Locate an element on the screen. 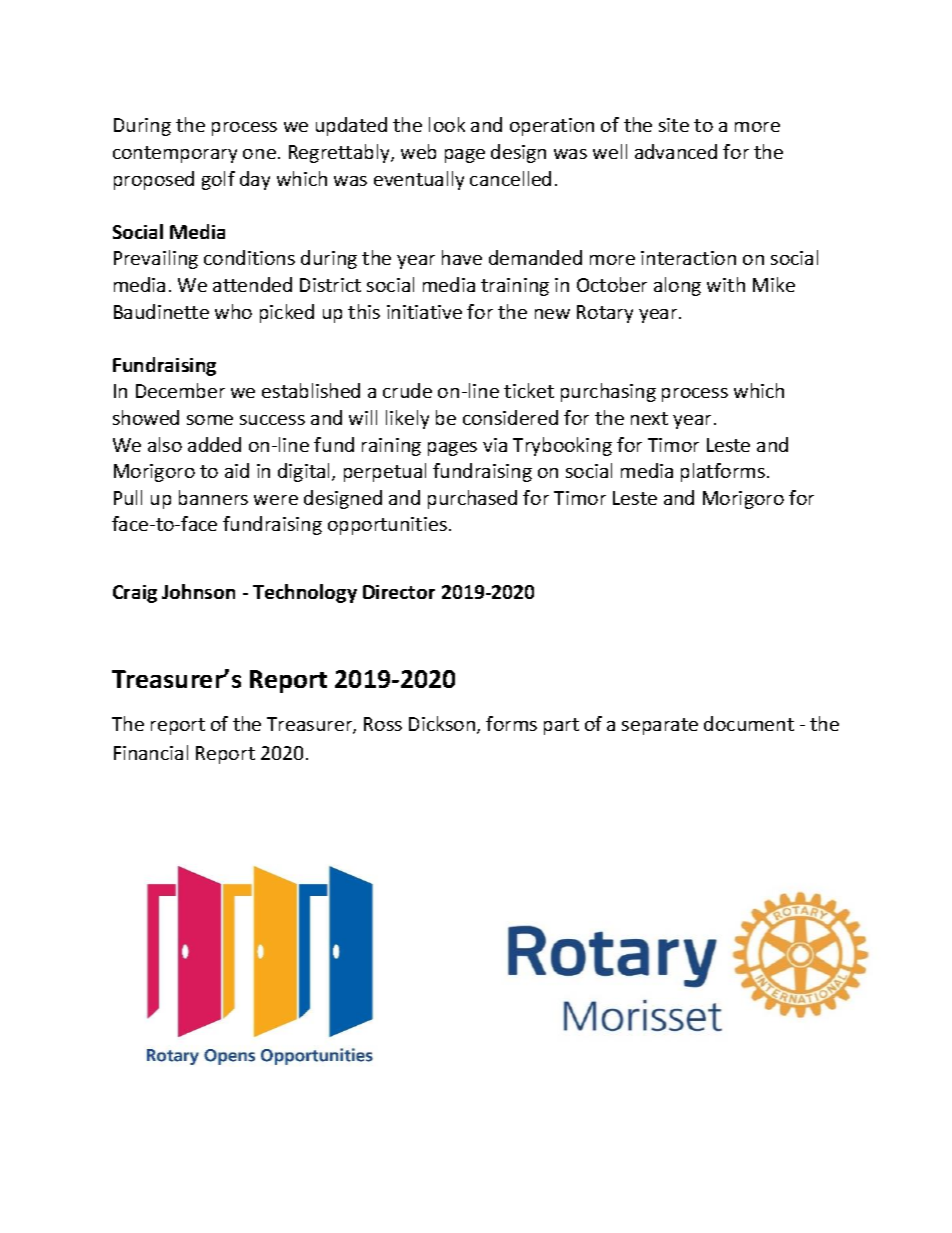 This screenshot has width=952, height=1233. contemporary is located at coordinates (175, 154).
